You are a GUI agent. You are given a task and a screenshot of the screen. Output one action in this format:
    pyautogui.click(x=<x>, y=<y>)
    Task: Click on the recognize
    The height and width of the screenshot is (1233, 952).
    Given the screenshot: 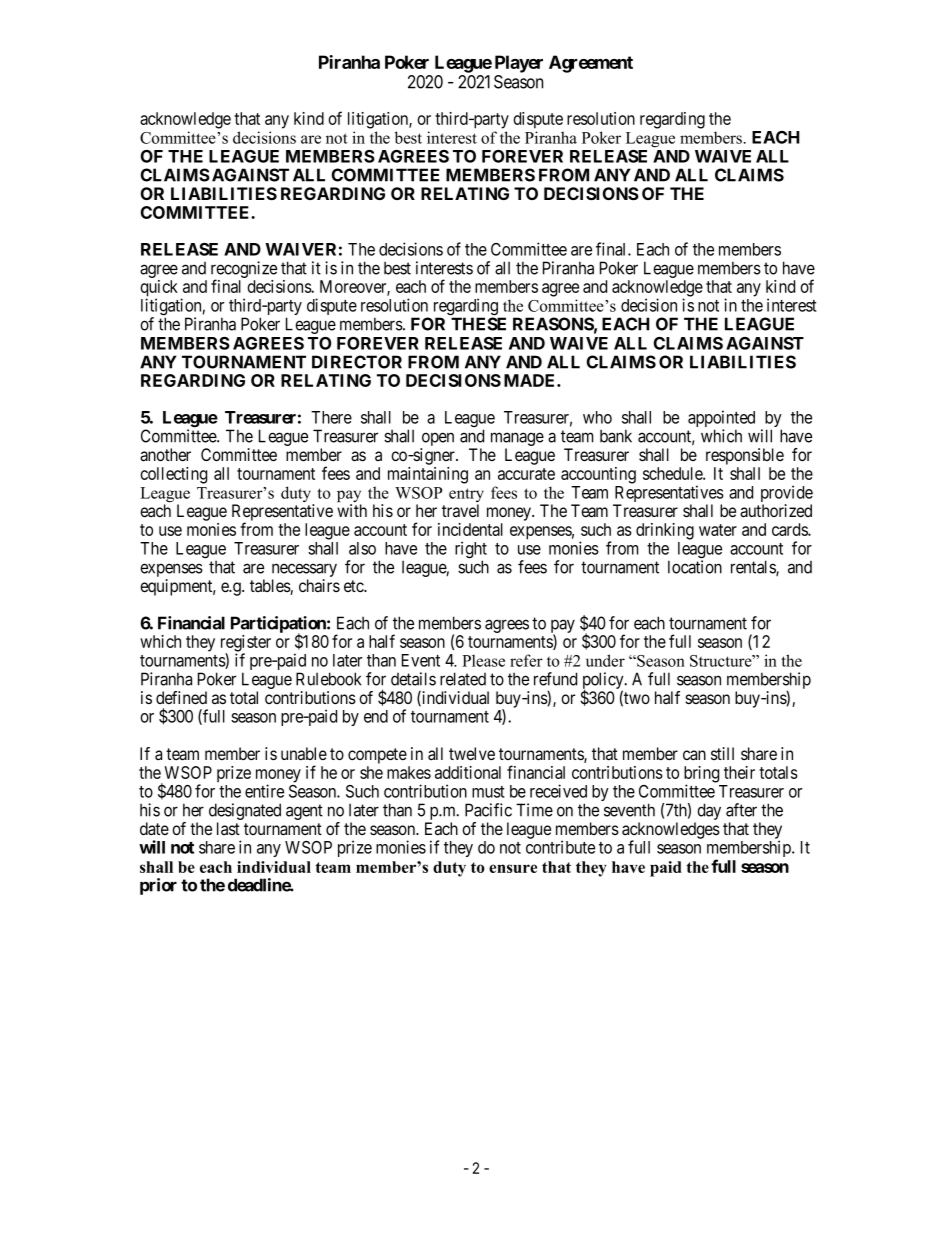 What is the action you would take?
    pyautogui.click(x=244, y=270)
